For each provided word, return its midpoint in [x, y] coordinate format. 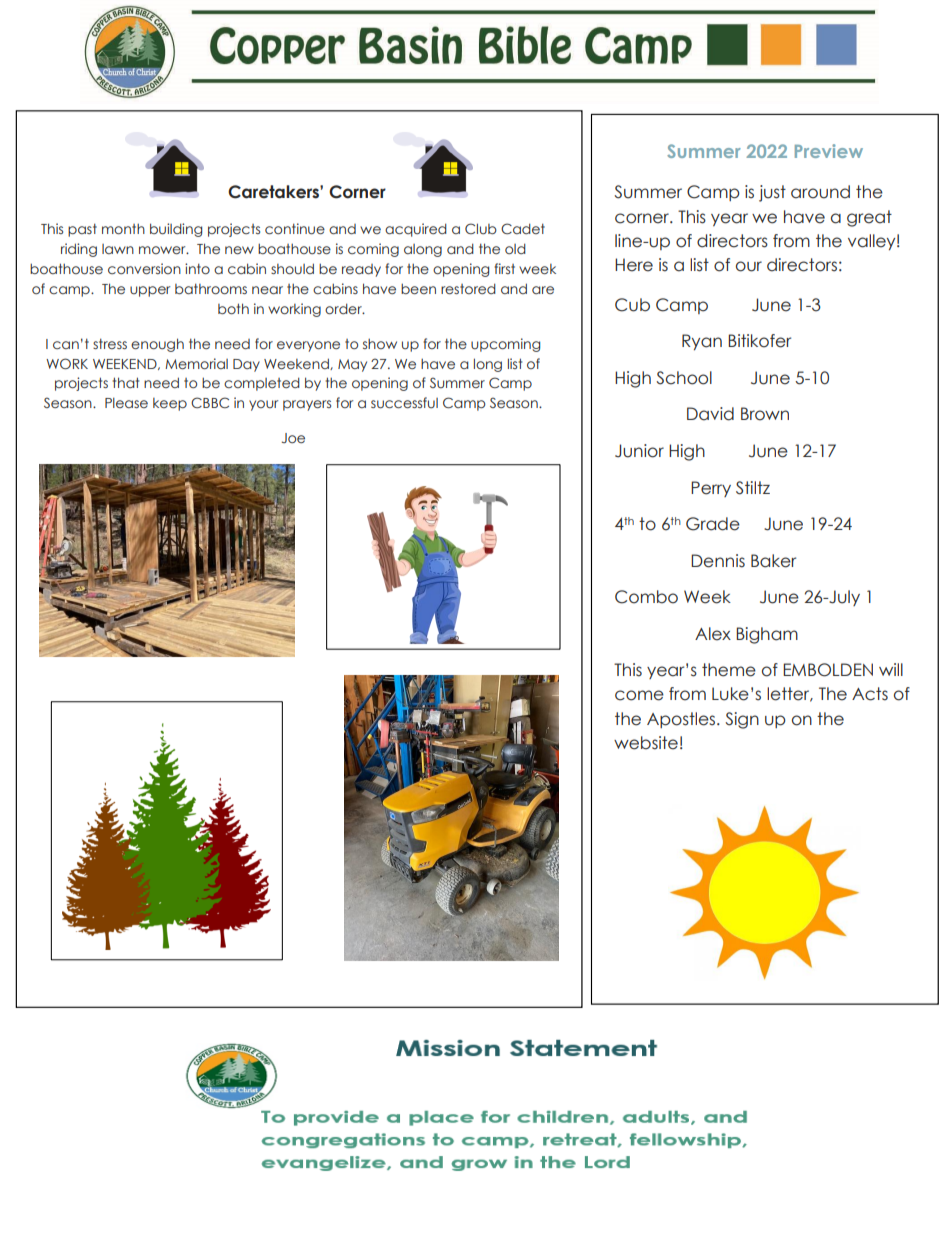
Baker [773, 561]
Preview [829, 151]
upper [150, 291]
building [176, 230]
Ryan [702, 342]
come [639, 695]
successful [404, 403]
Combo [646, 597]
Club [481, 228]
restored [468, 288]
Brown [765, 414]
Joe [293, 438]
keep [170, 404]
